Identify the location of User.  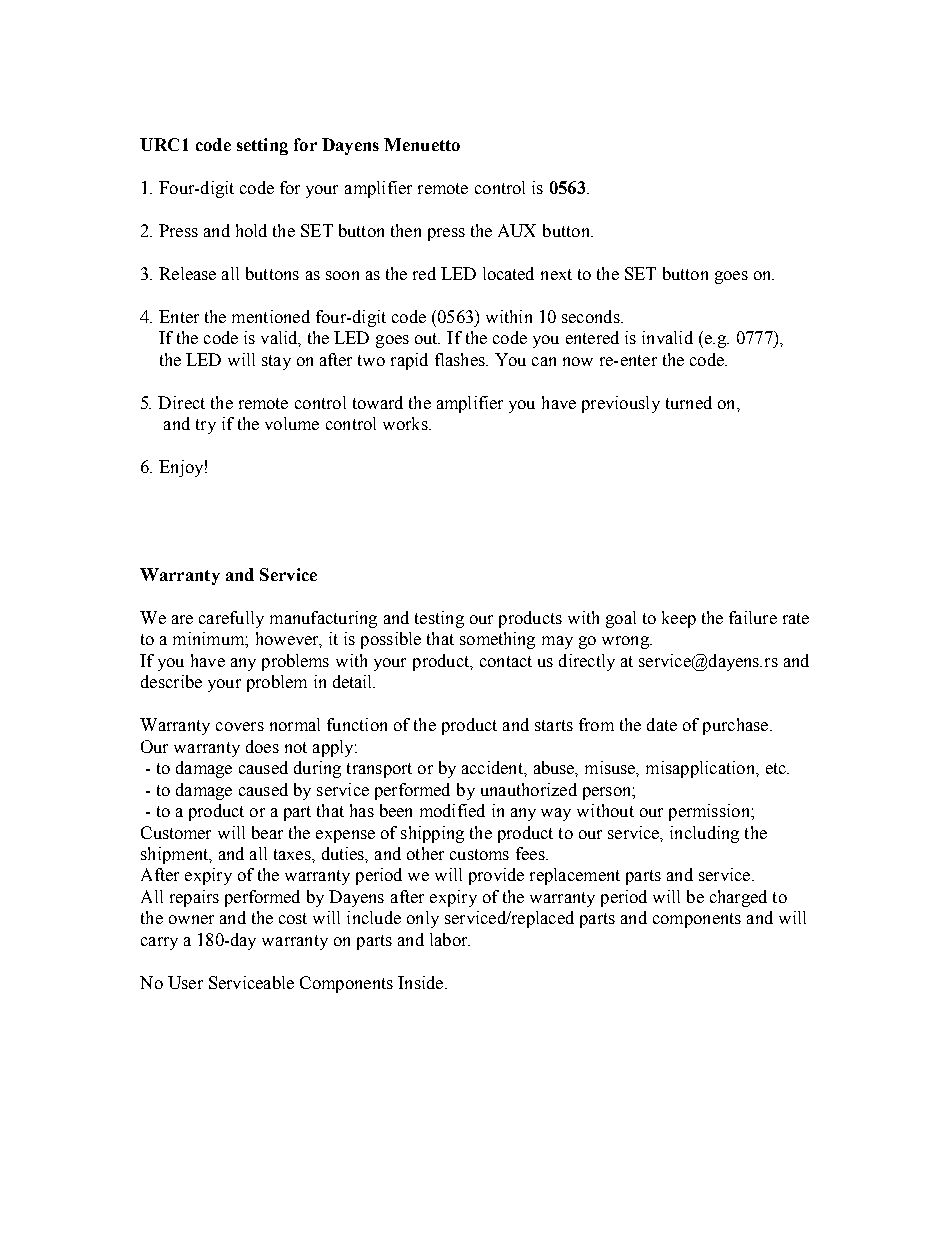
(185, 982).
